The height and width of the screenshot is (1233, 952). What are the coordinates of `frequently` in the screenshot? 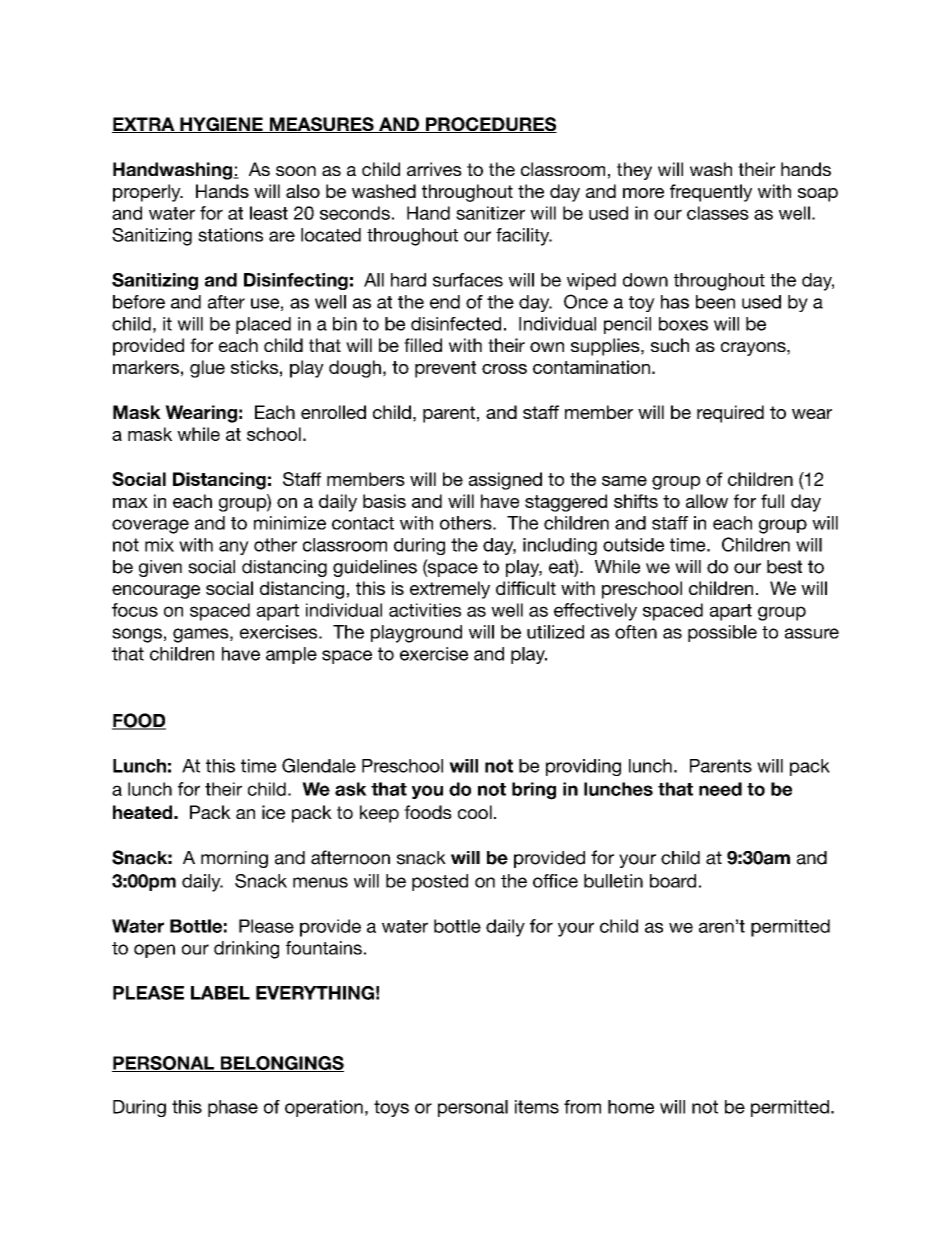 It's located at (711, 193).
